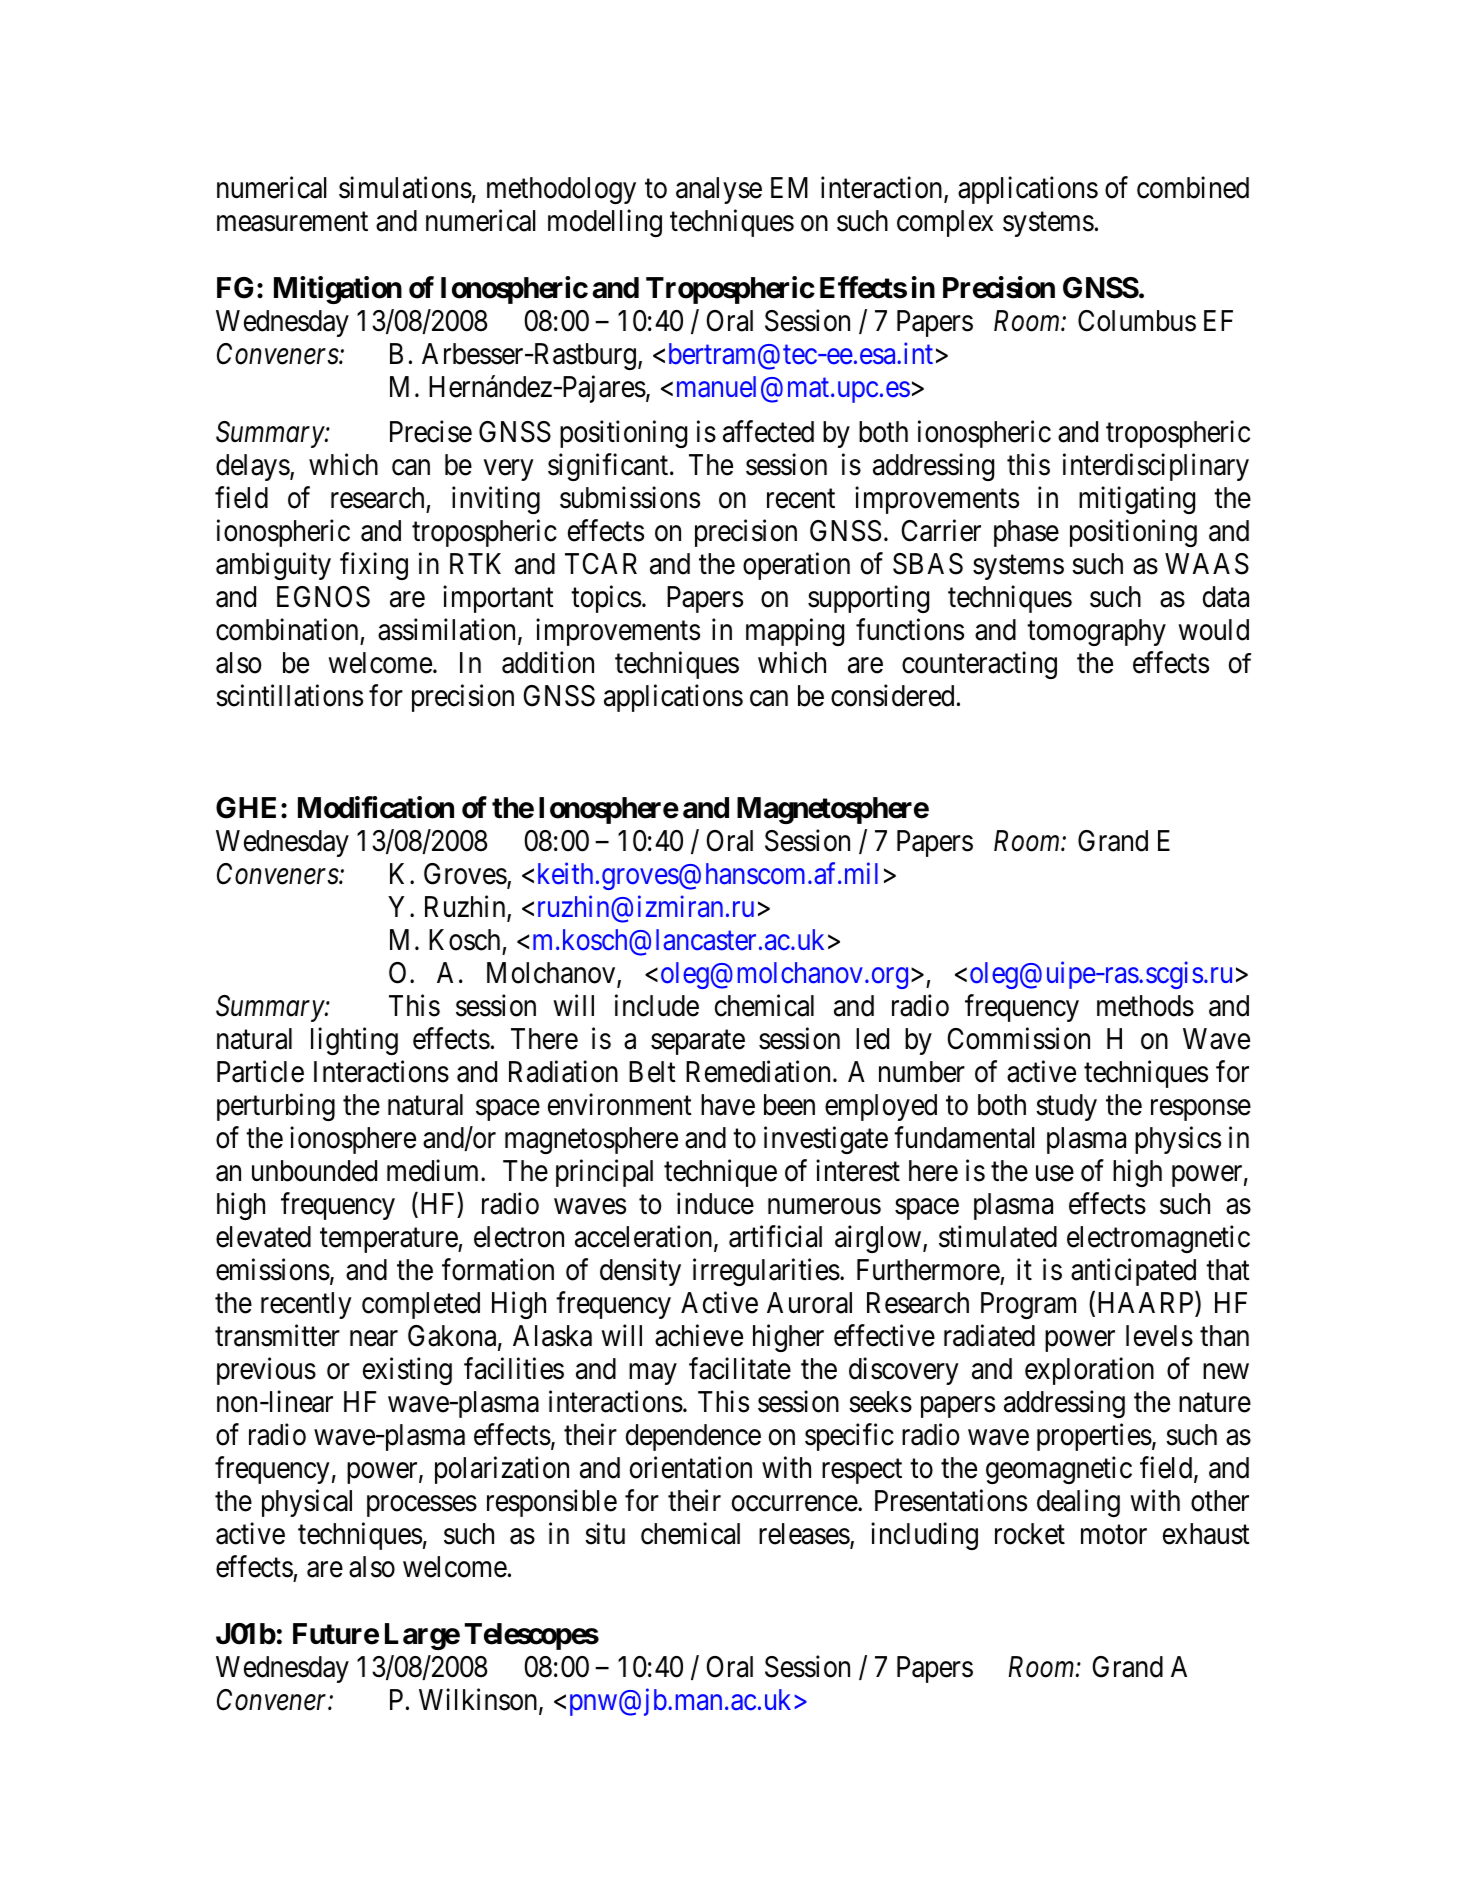  What do you see at coordinates (657, 1005) in the screenshot?
I see `include` at bounding box center [657, 1005].
